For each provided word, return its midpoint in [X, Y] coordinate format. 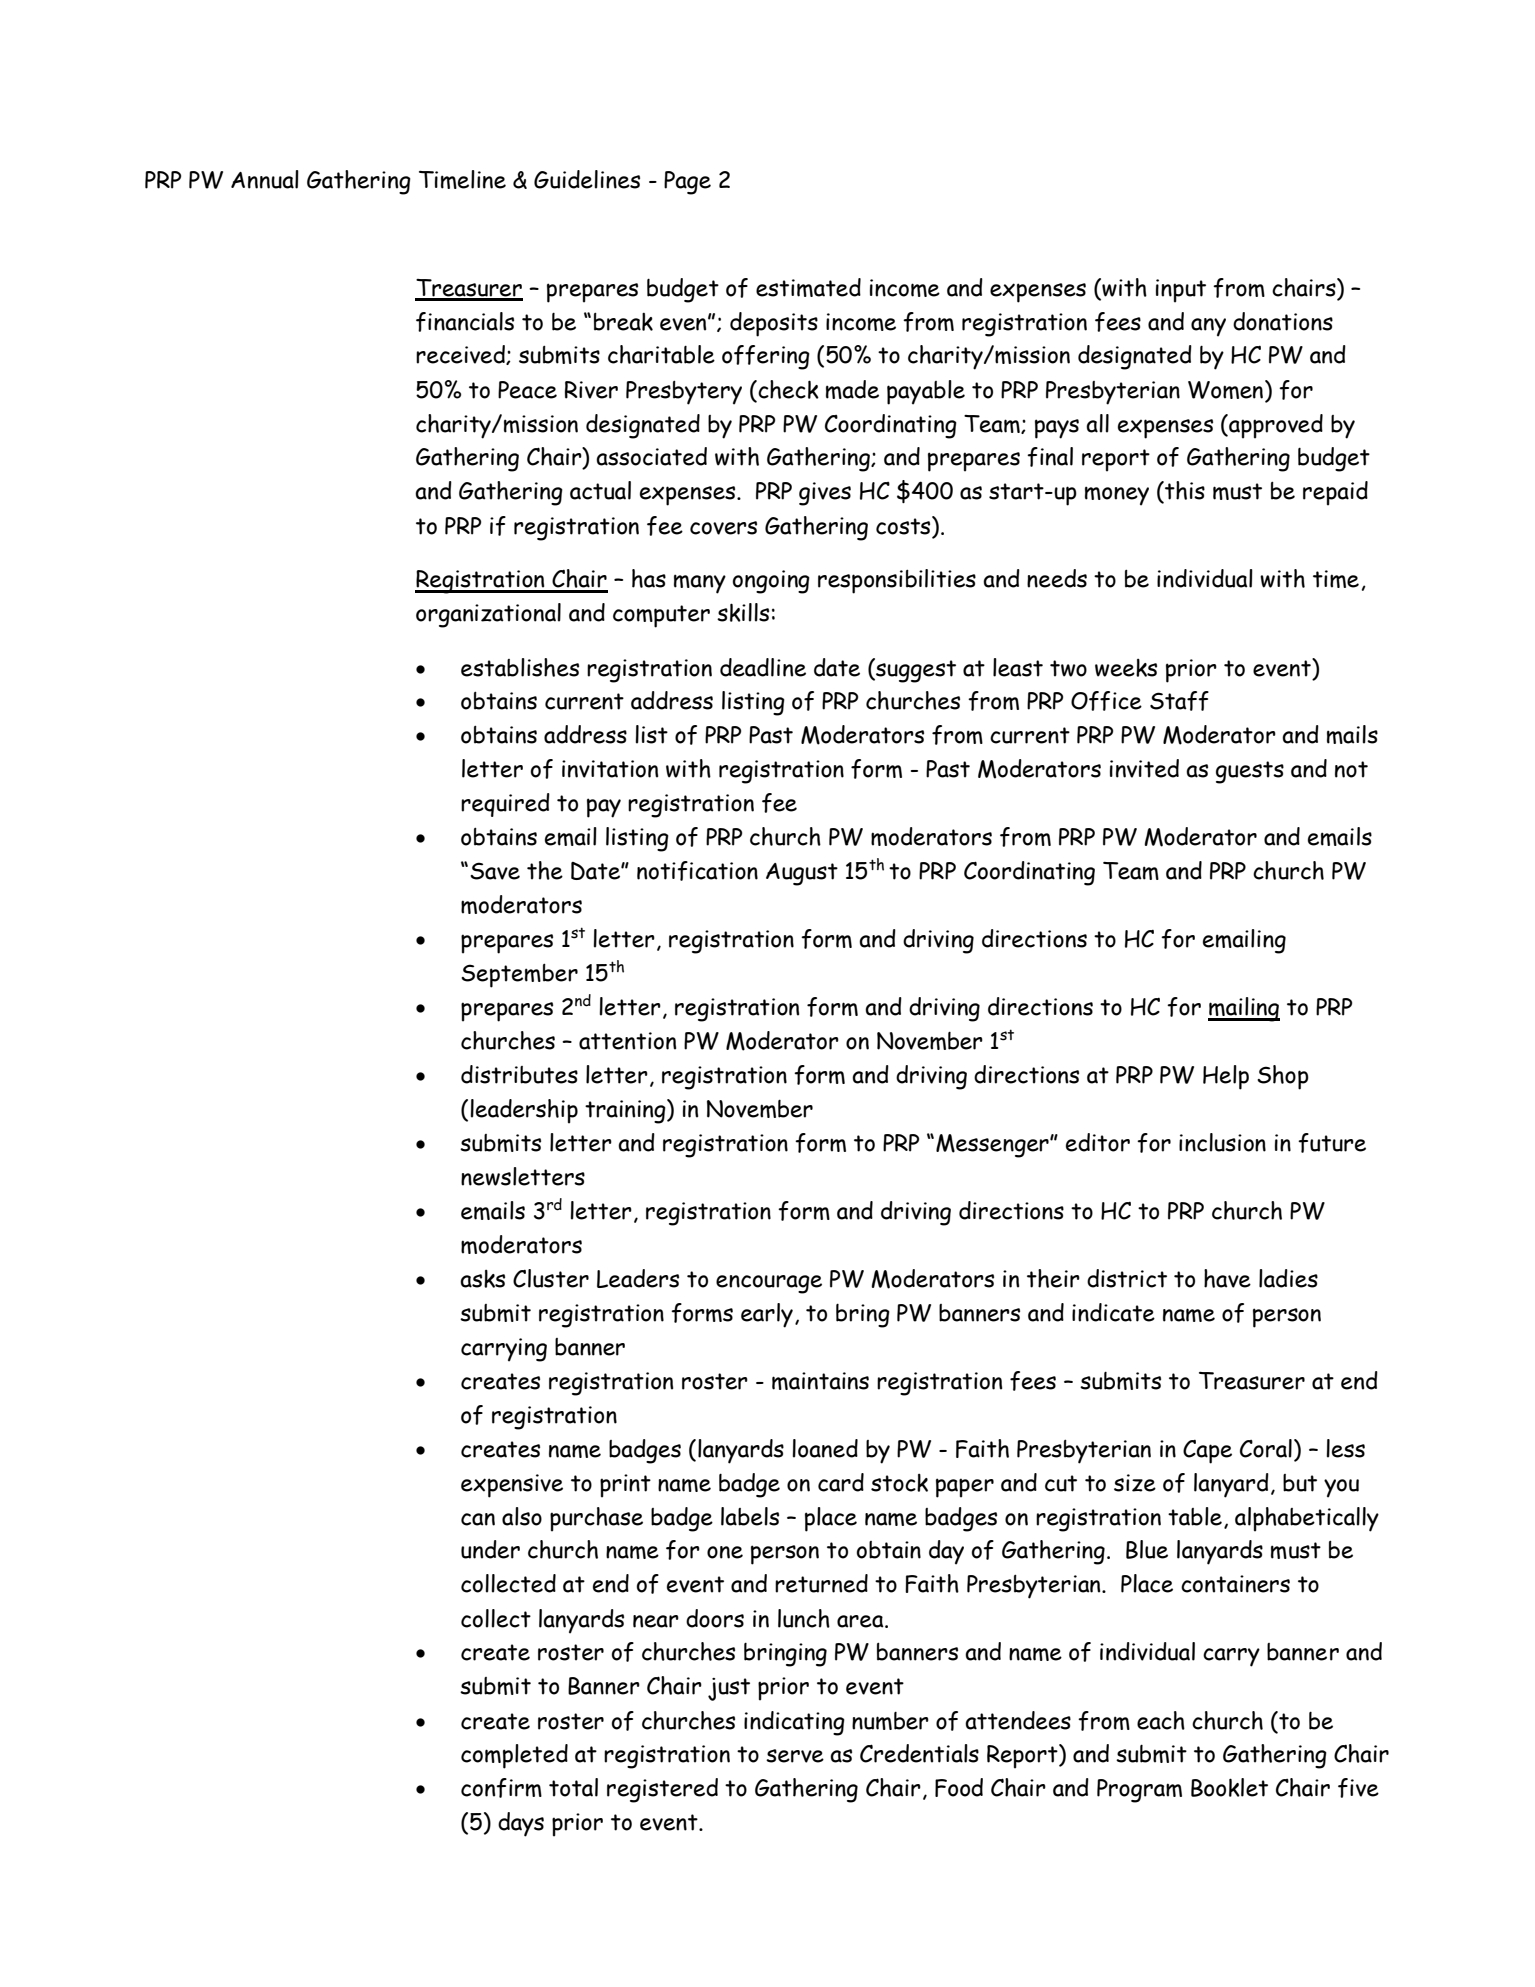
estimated [808, 287]
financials [465, 322]
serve [795, 1756]
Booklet [1229, 1787]
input [1181, 291]
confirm [501, 1788]
